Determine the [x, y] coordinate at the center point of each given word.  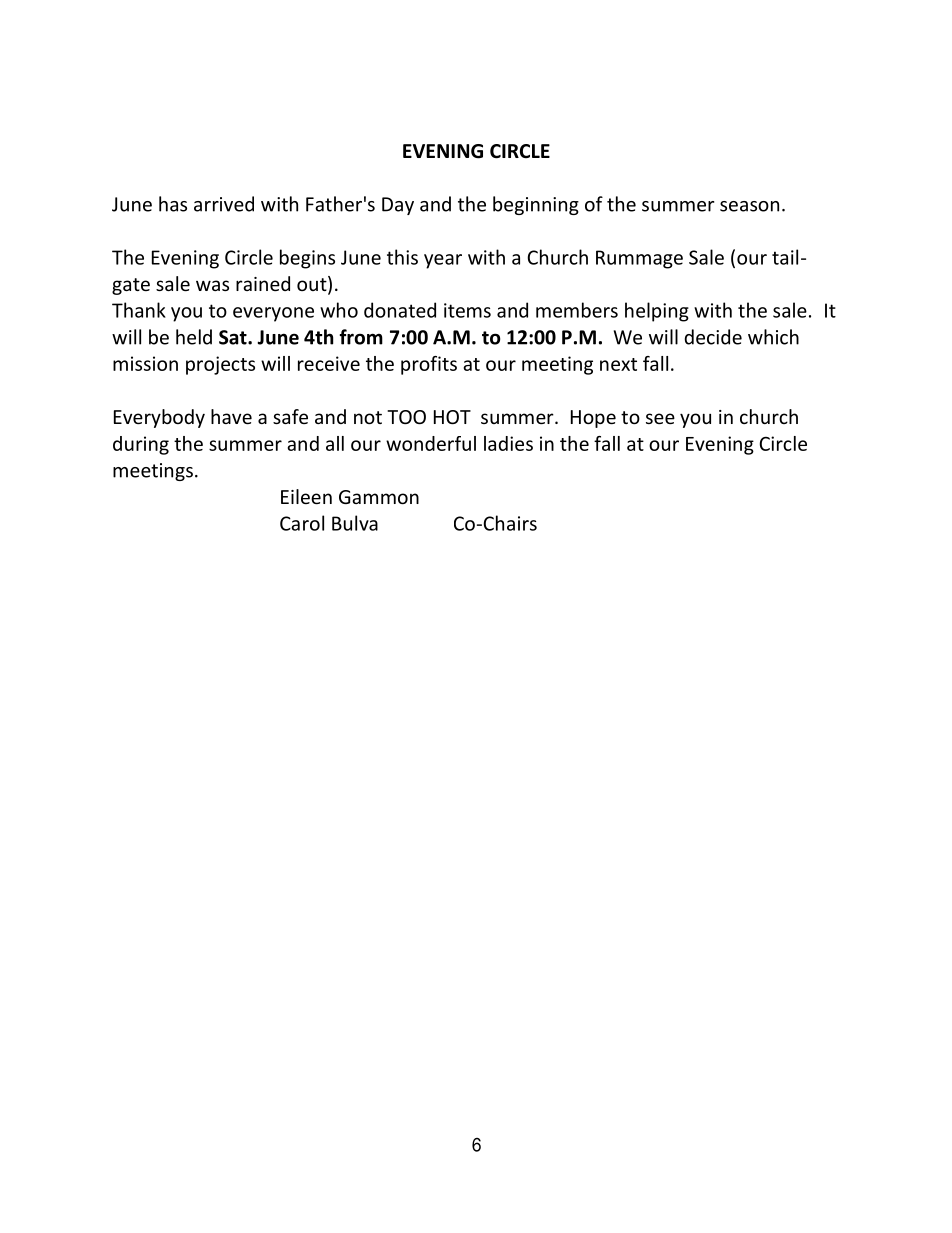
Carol [302, 523]
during [141, 445]
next [618, 364]
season [749, 206]
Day [398, 206]
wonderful [431, 443]
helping [657, 312]
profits [429, 365]
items [467, 310]
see [660, 418]
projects [220, 365]
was [212, 285]
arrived [224, 204]
